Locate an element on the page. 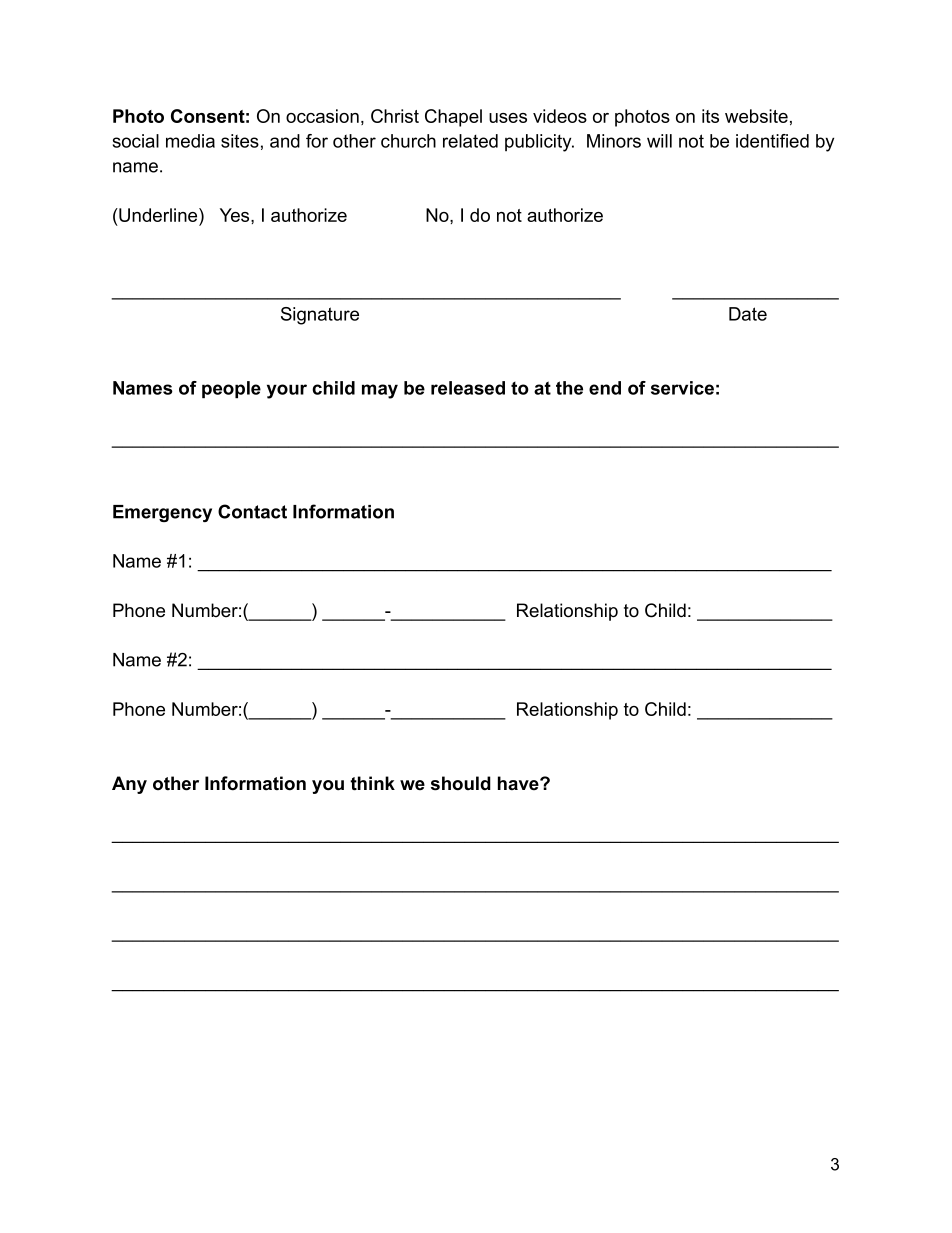 This page has width=952, height=1233. should is located at coordinates (461, 783).
